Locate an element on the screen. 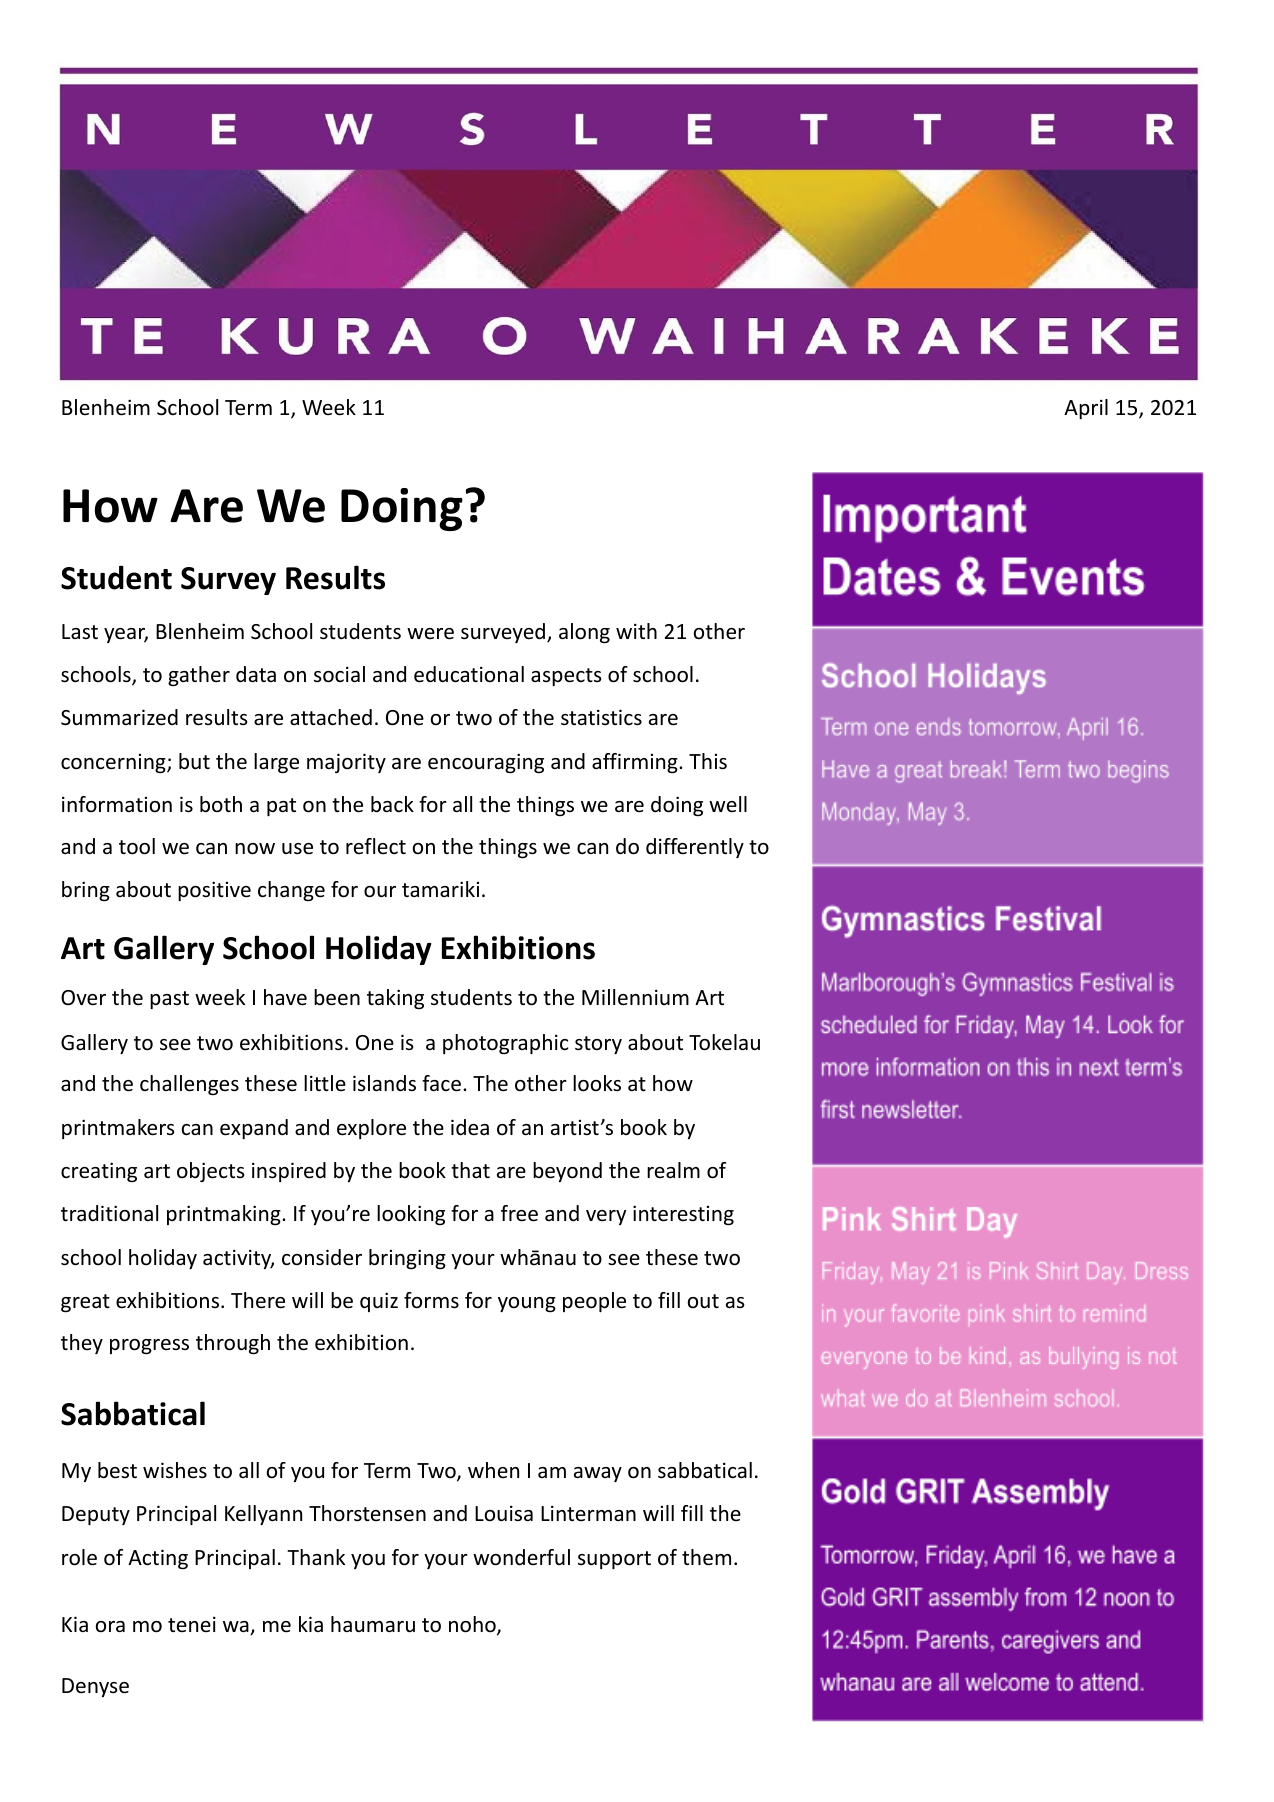  April is located at coordinates (1086, 409).
